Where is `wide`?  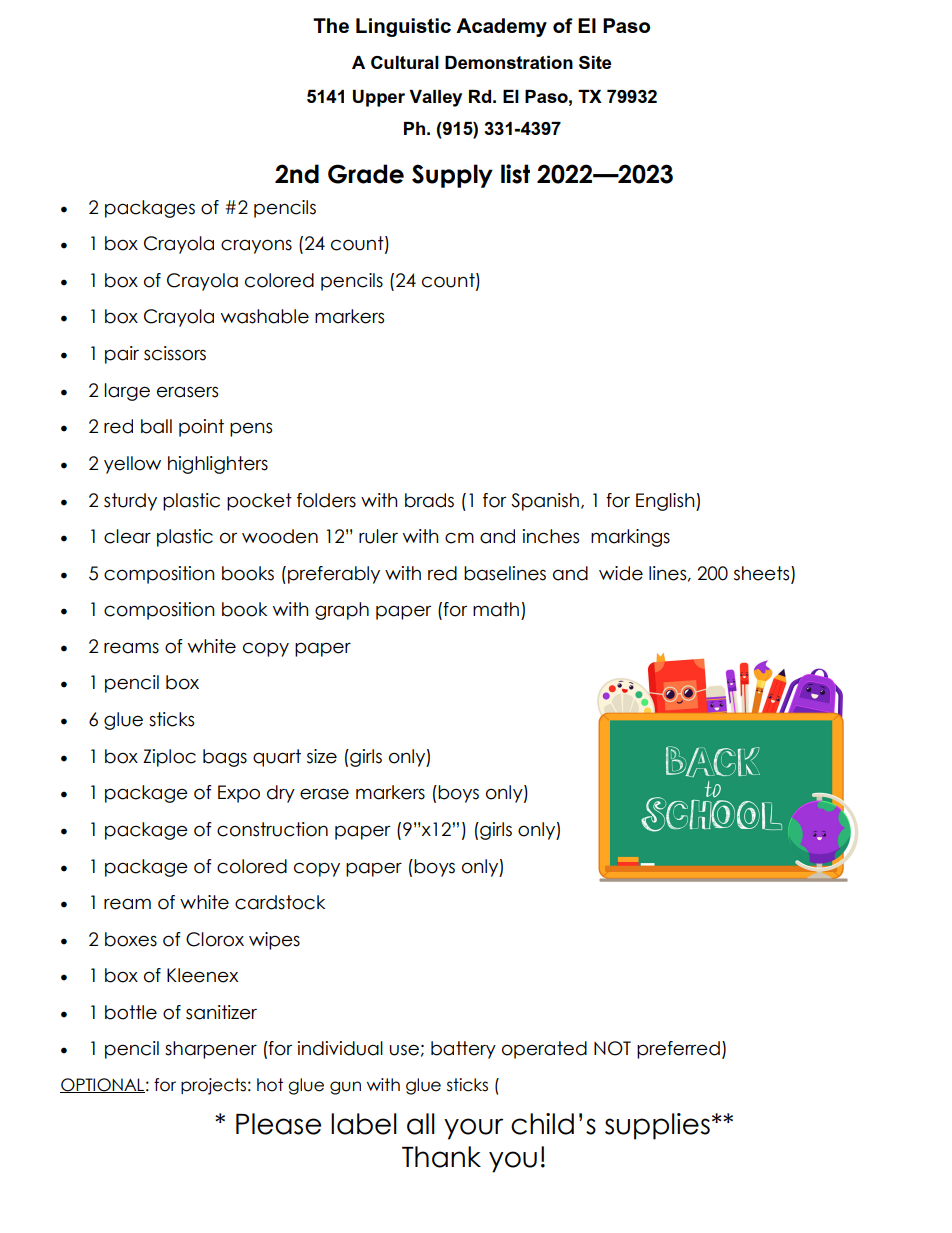
wide is located at coordinates (621, 573).
